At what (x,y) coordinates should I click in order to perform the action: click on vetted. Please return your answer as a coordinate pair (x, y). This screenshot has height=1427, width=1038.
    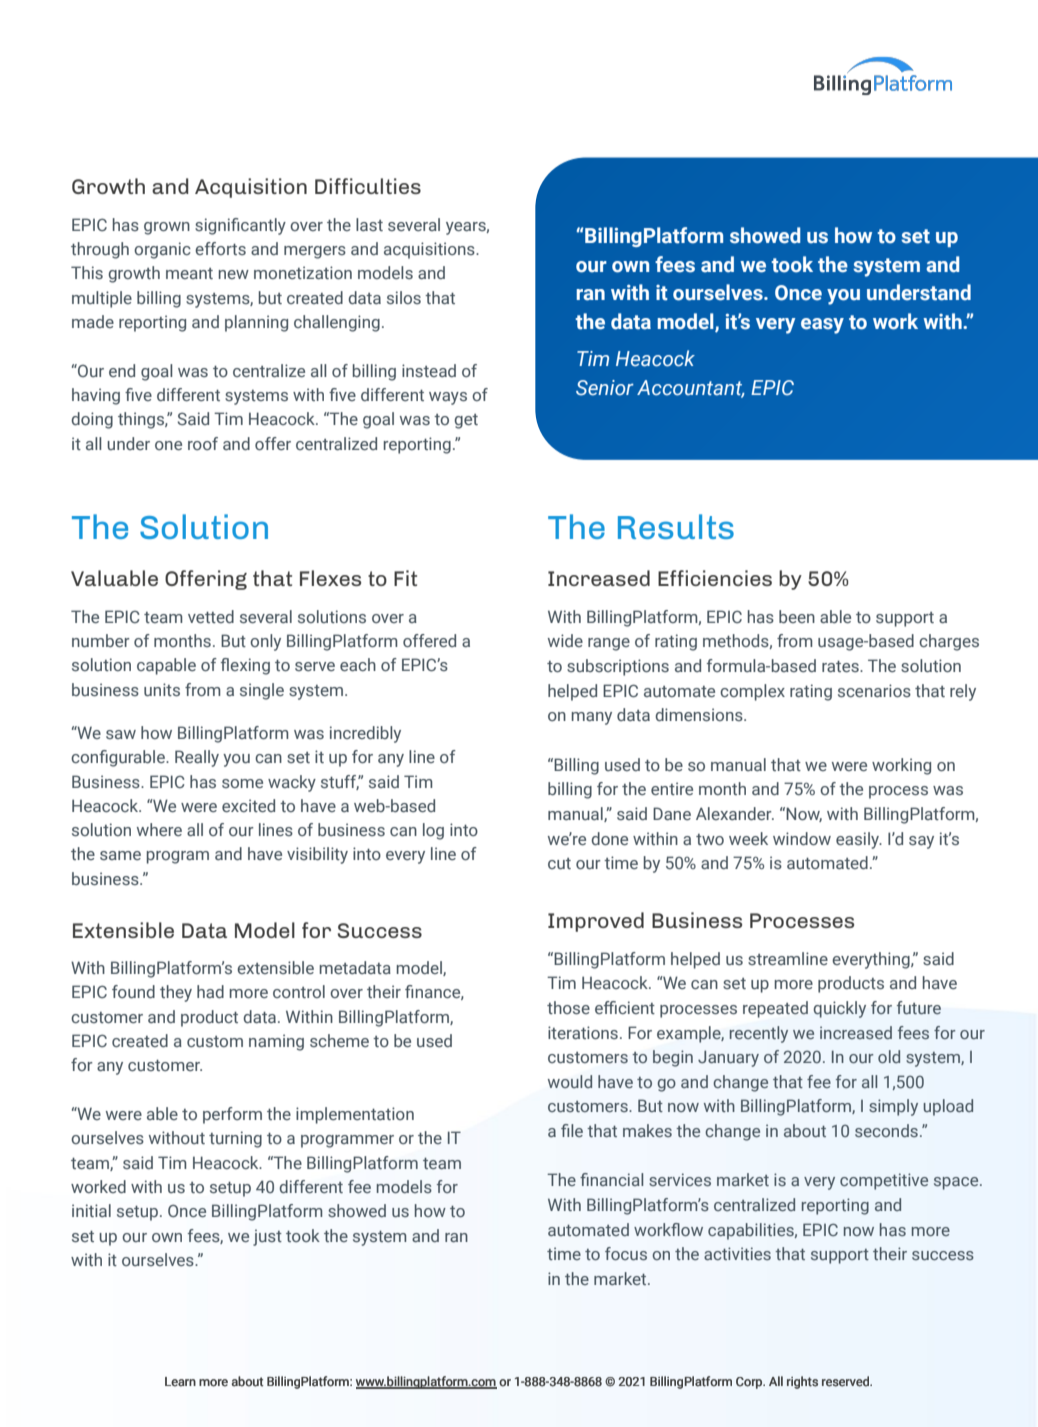
    Looking at the image, I should click on (211, 616).
